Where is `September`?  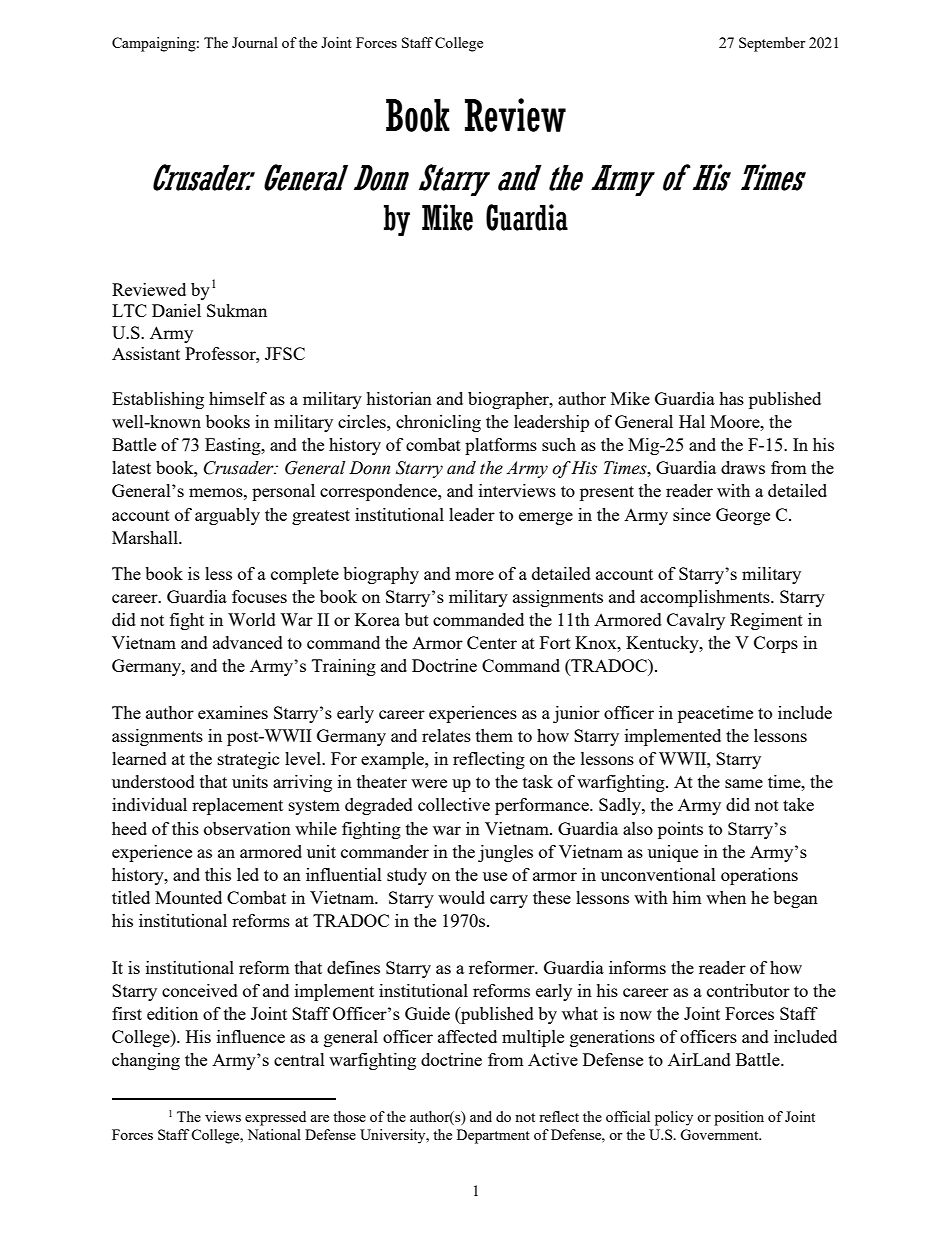 September is located at coordinates (772, 44).
